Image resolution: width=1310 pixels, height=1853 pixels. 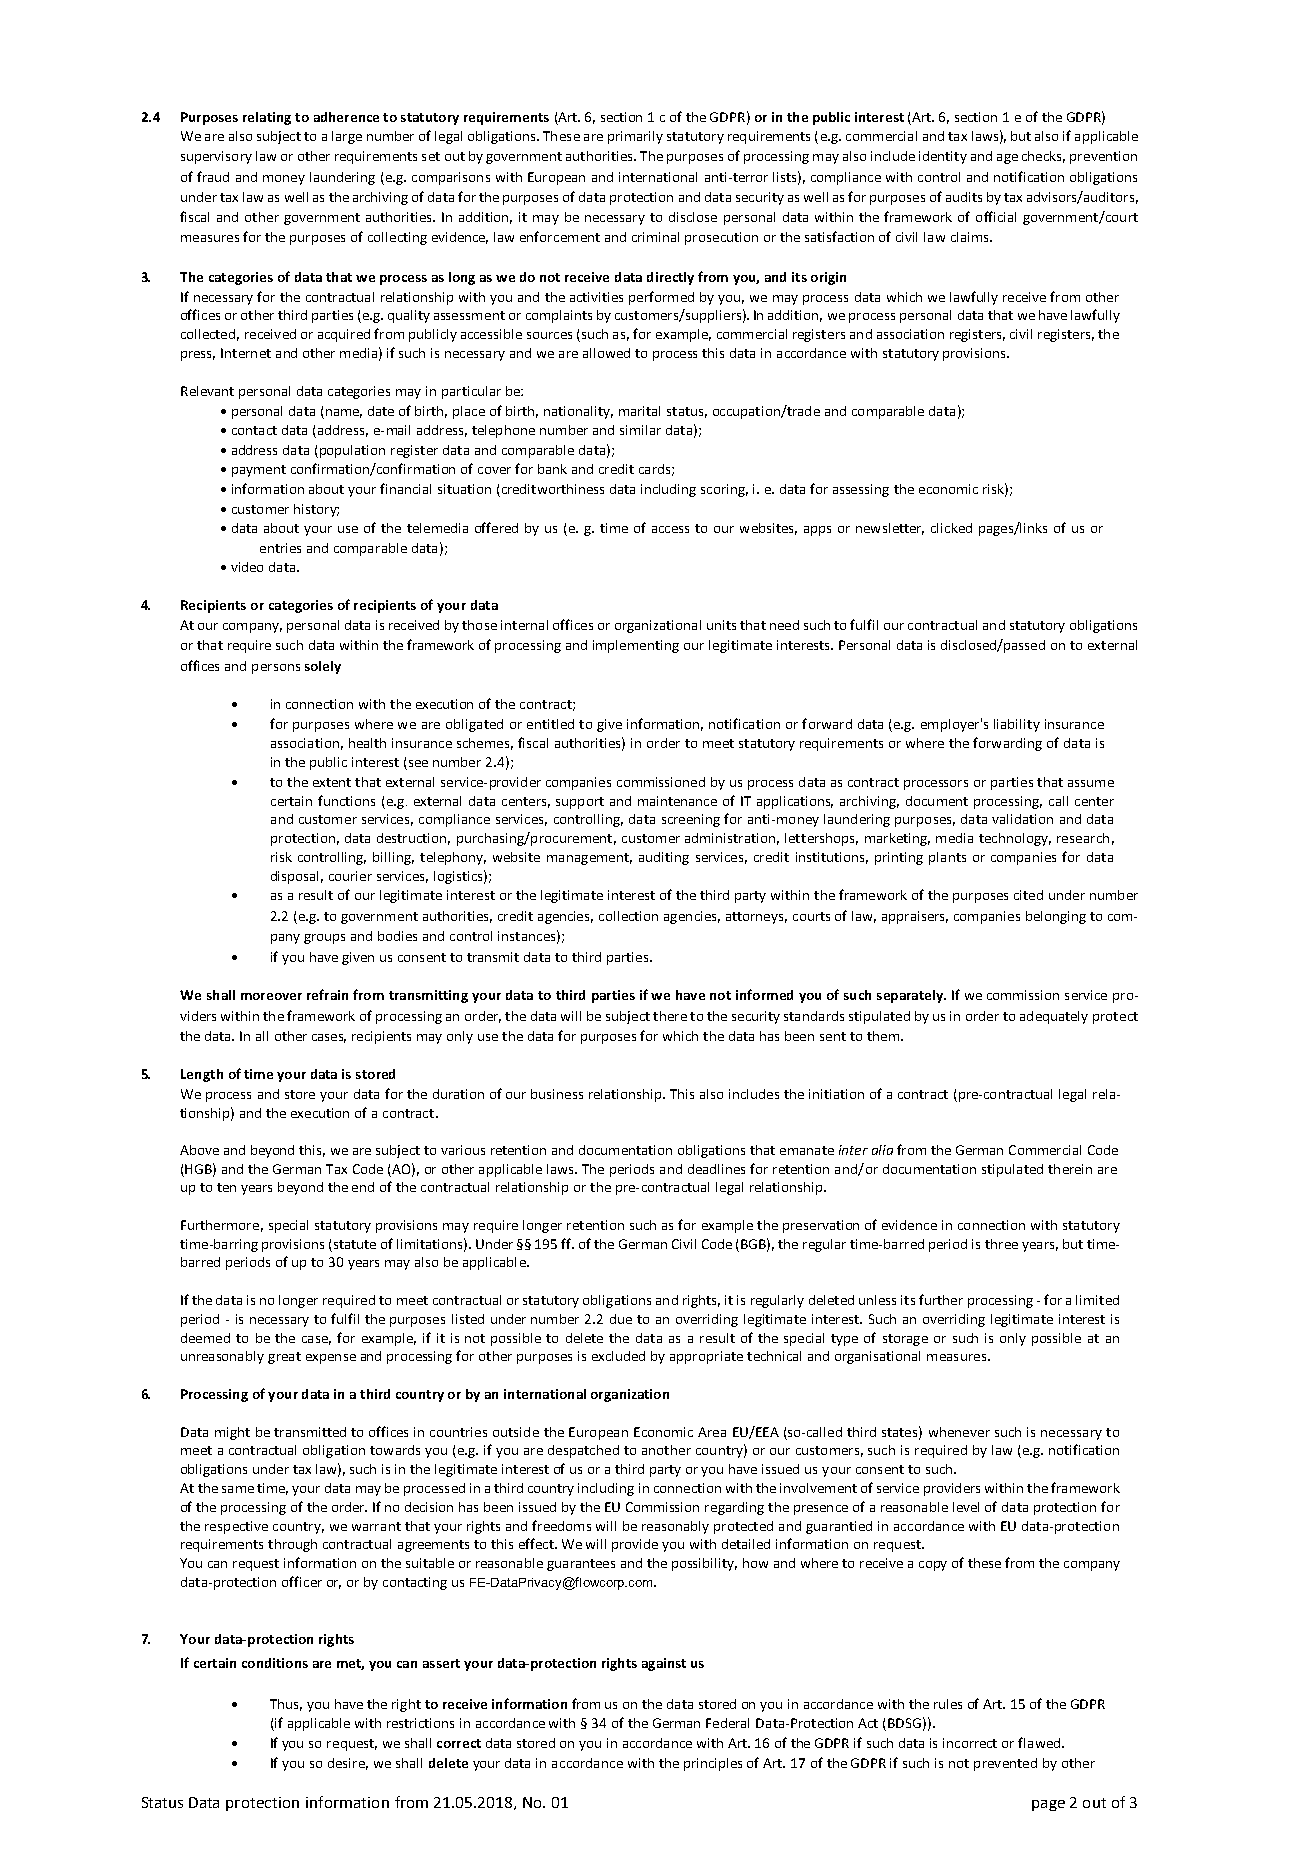 I want to click on rules, so click(x=948, y=1704).
